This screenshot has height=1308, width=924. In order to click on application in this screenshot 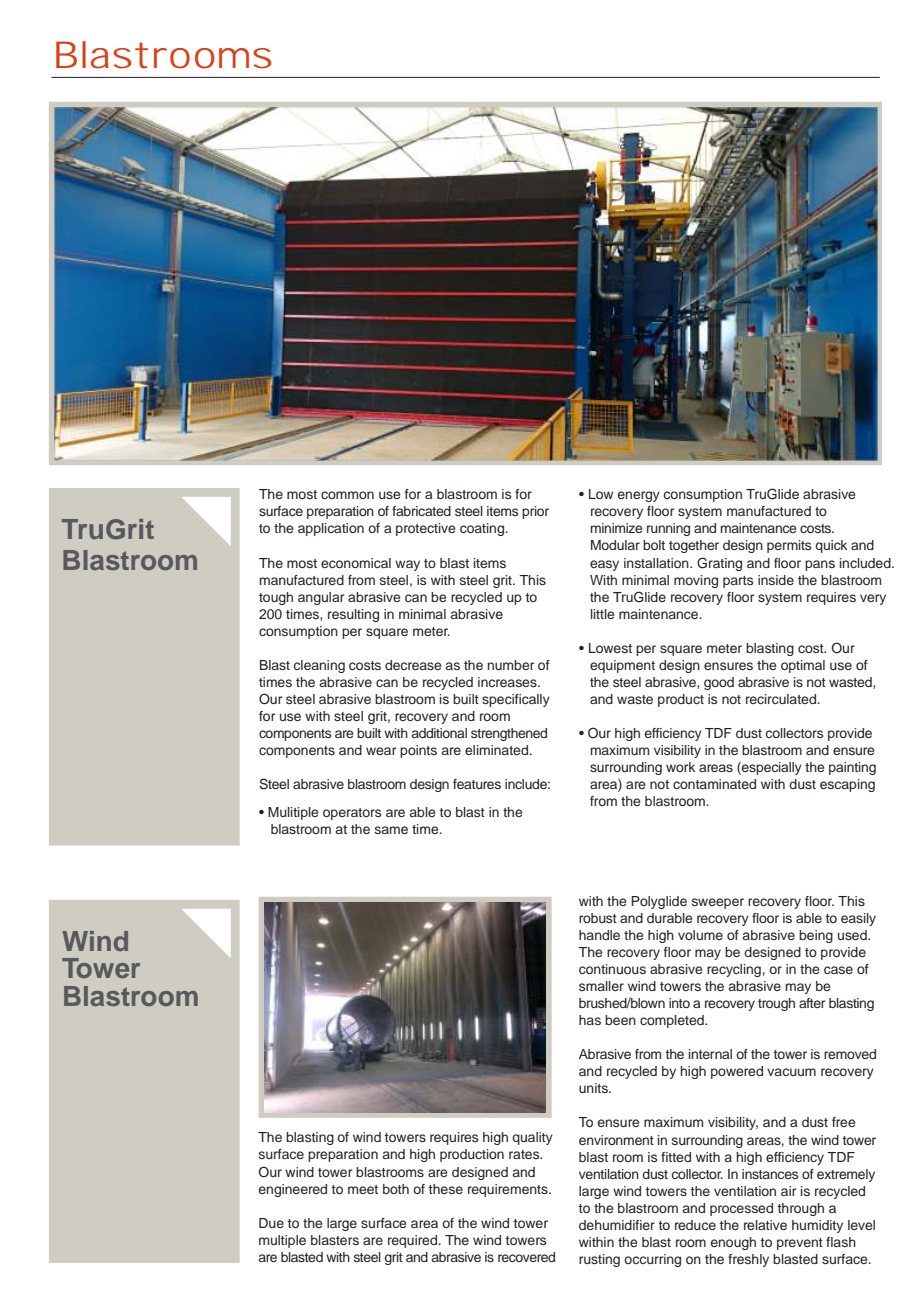, I will do `click(331, 529)`.
